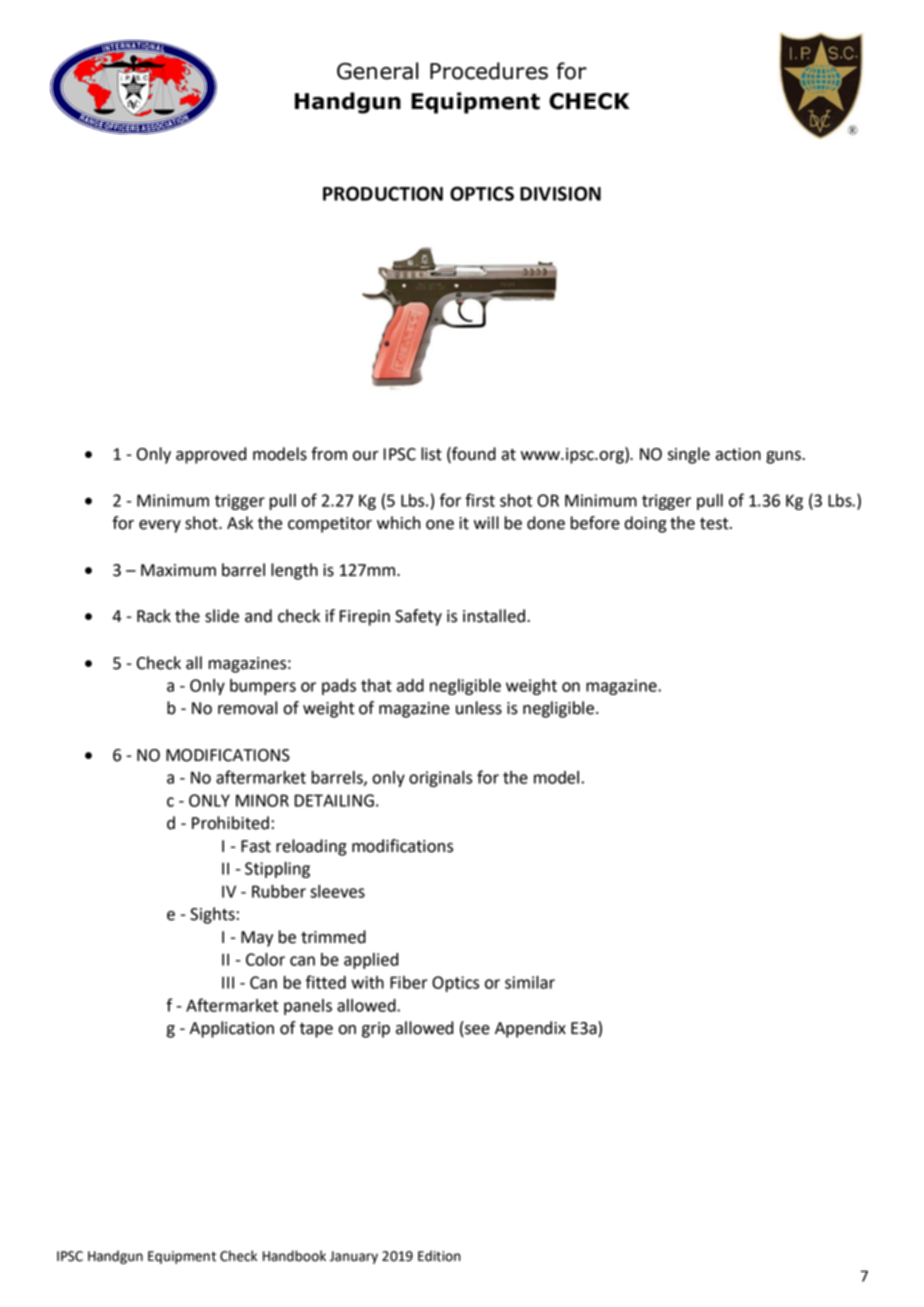 The width and height of the screenshot is (924, 1307). Describe the element at coordinates (439, 1256) in the screenshot. I see `Edition` at that location.
